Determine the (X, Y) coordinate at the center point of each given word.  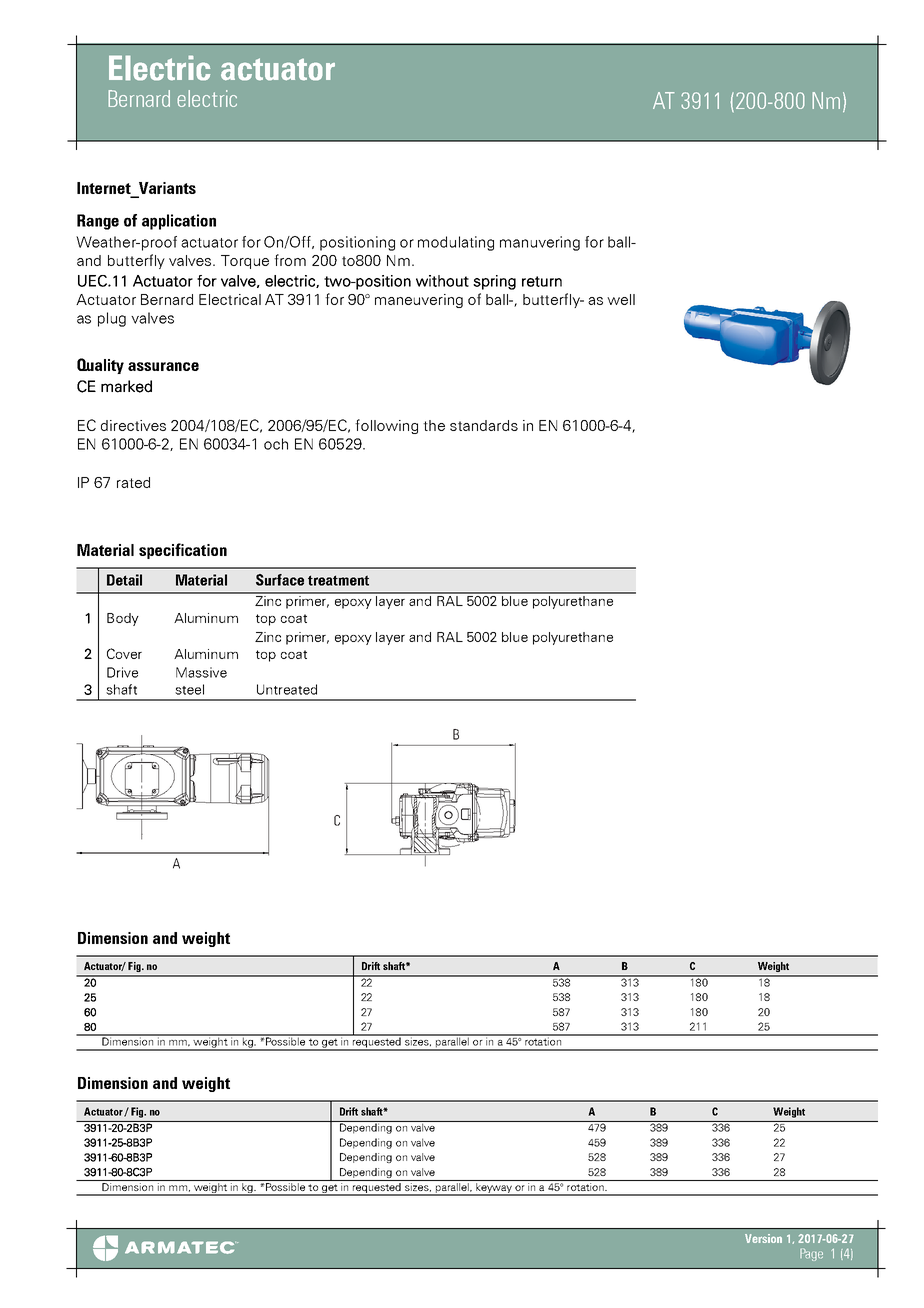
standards (484, 425)
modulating (456, 243)
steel (189, 689)
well (621, 299)
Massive (201, 672)
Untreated (287, 689)
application (179, 222)
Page (811, 1254)
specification (183, 551)
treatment (338, 580)
